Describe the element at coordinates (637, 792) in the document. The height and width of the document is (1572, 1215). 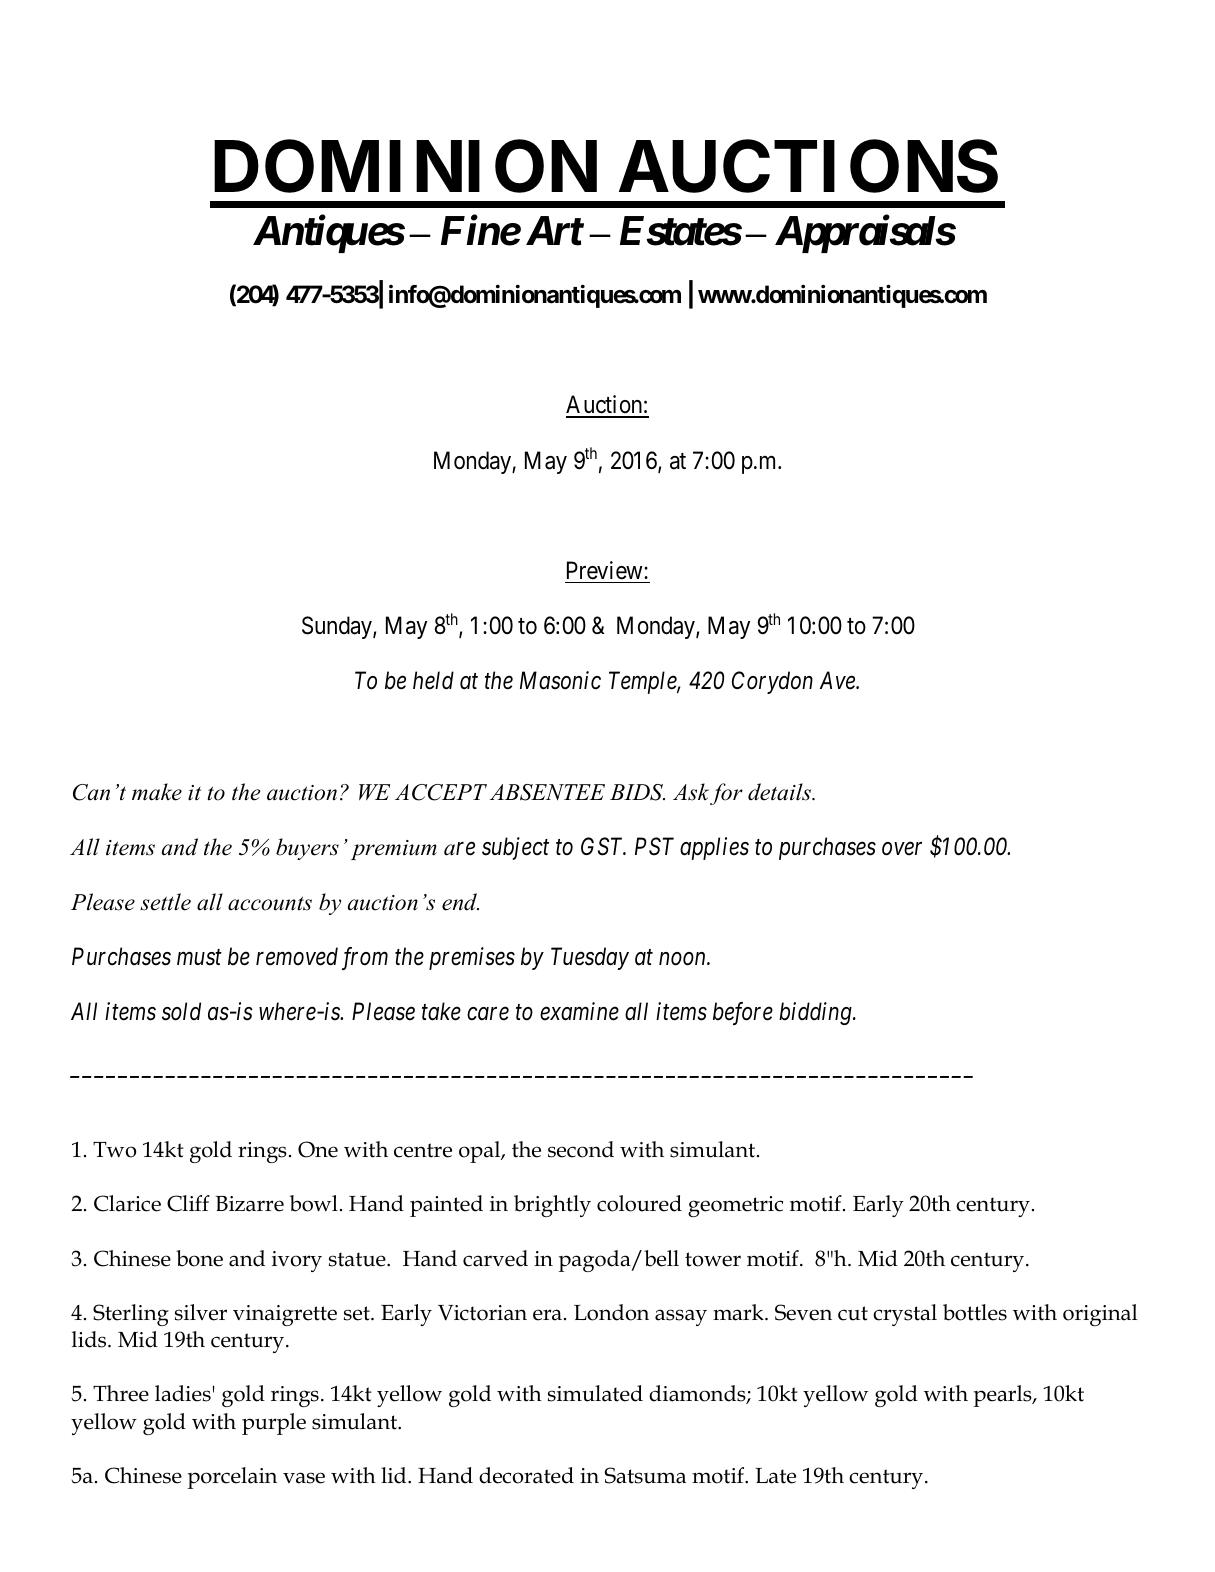
I see `BIDS` at that location.
